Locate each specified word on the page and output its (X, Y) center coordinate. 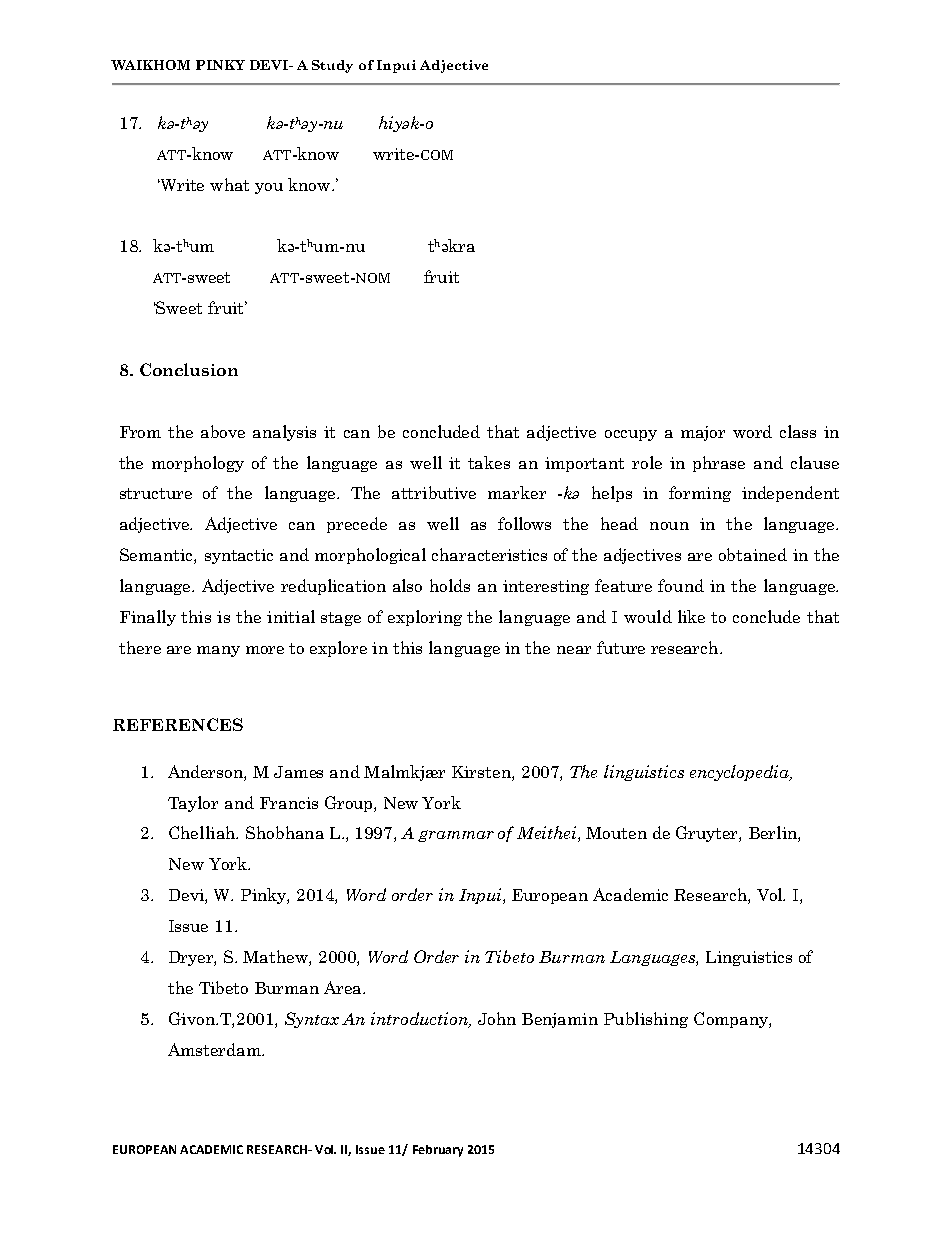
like (691, 616)
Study (332, 66)
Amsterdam (215, 1049)
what (229, 184)
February (438, 1151)
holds (450, 585)
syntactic (239, 556)
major (703, 433)
